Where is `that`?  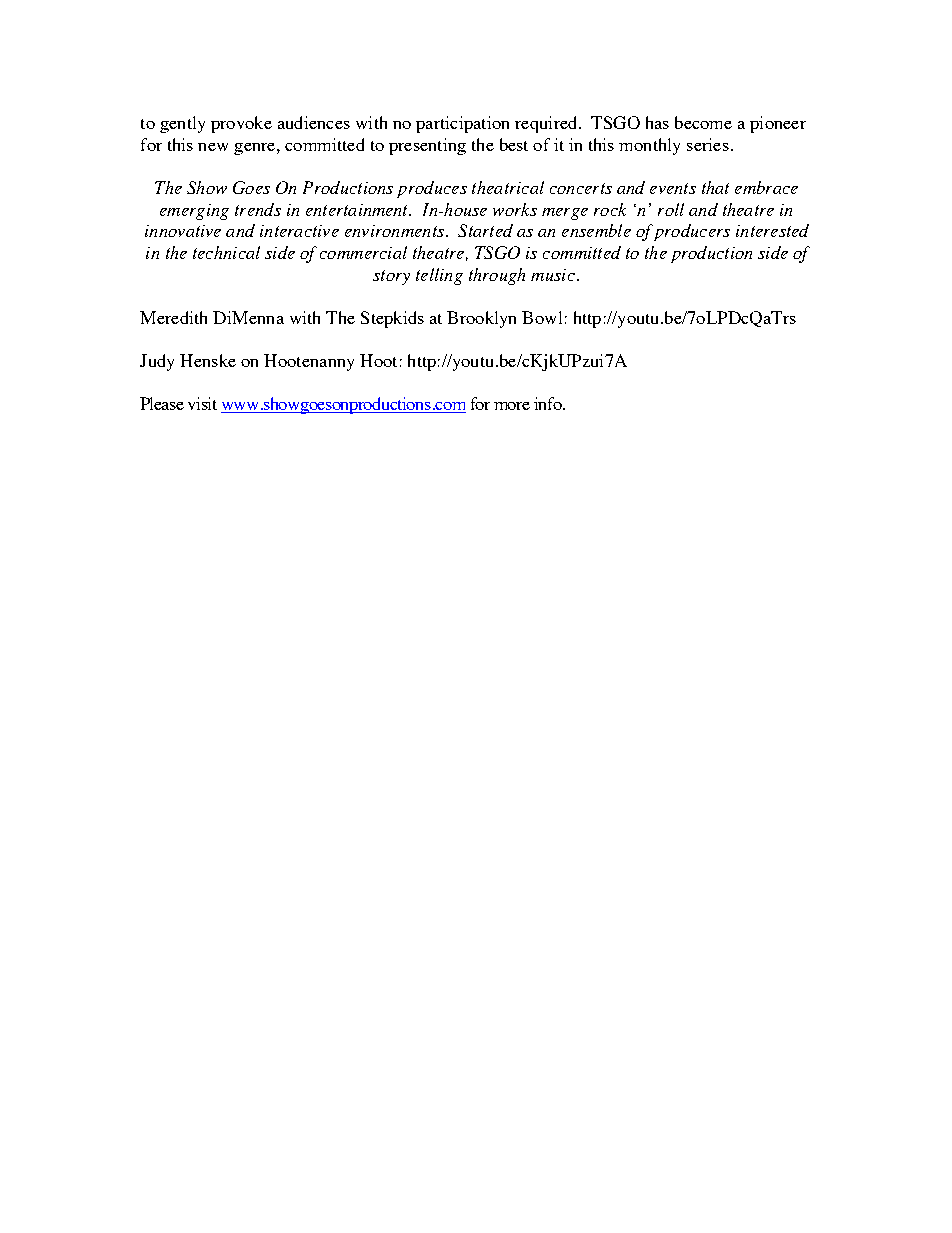 that is located at coordinates (715, 187).
